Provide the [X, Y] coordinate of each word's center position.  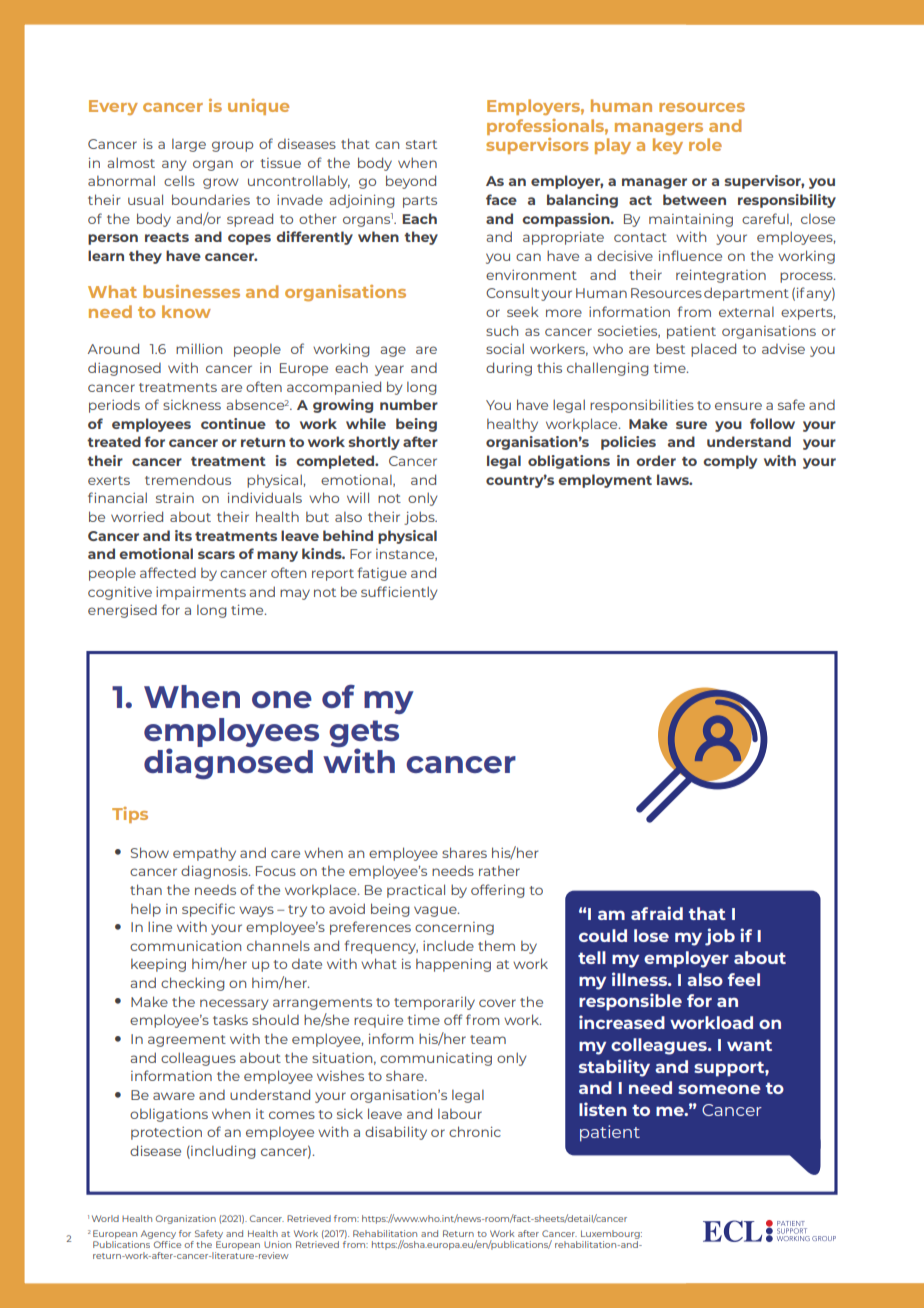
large [189, 145]
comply [730, 462]
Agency [158, 1236]
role [705, 144]
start [421, 144]
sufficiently [399, 593]
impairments [201, 593]
